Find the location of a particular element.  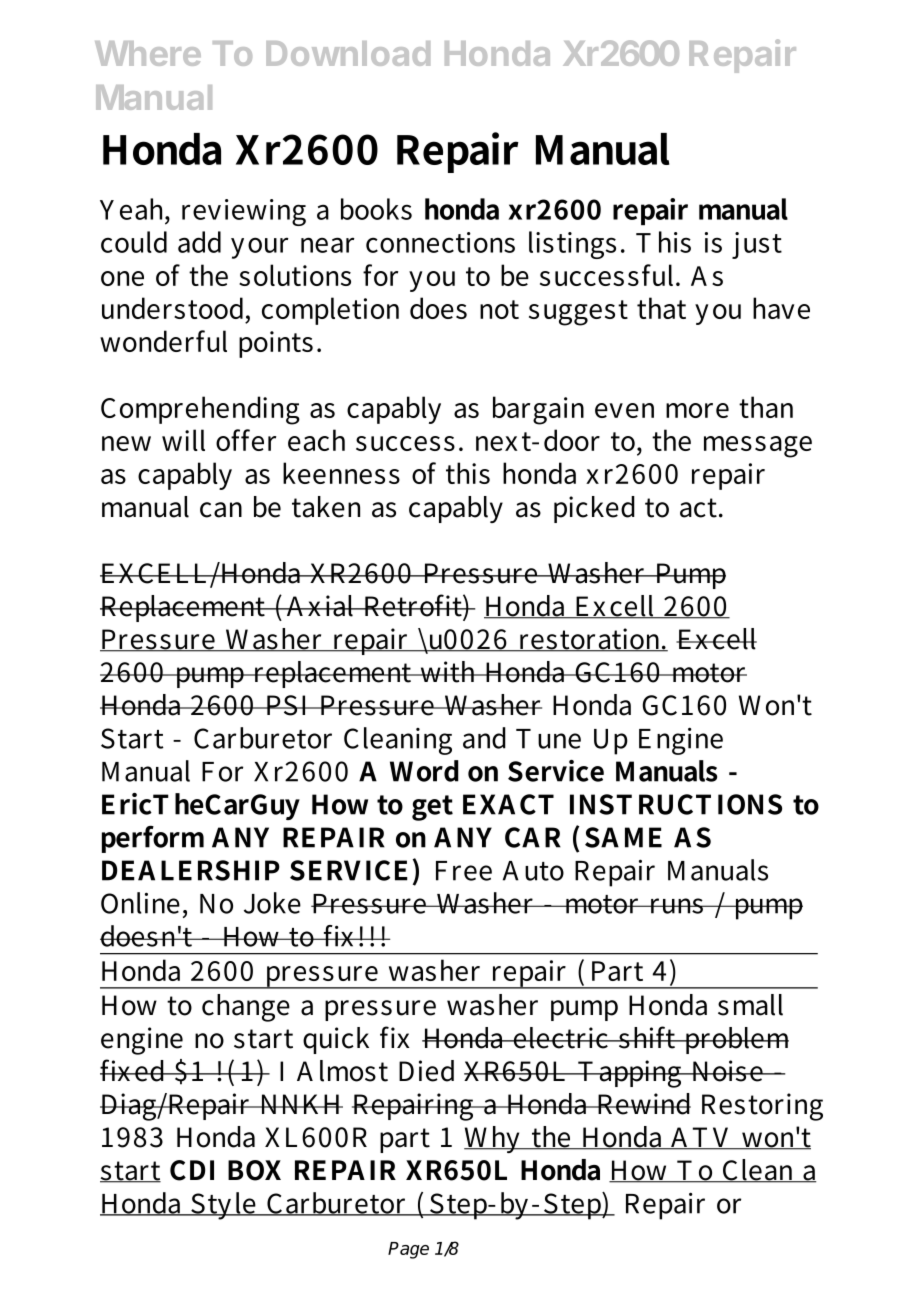

Word is located at coordinates (424, 771).
